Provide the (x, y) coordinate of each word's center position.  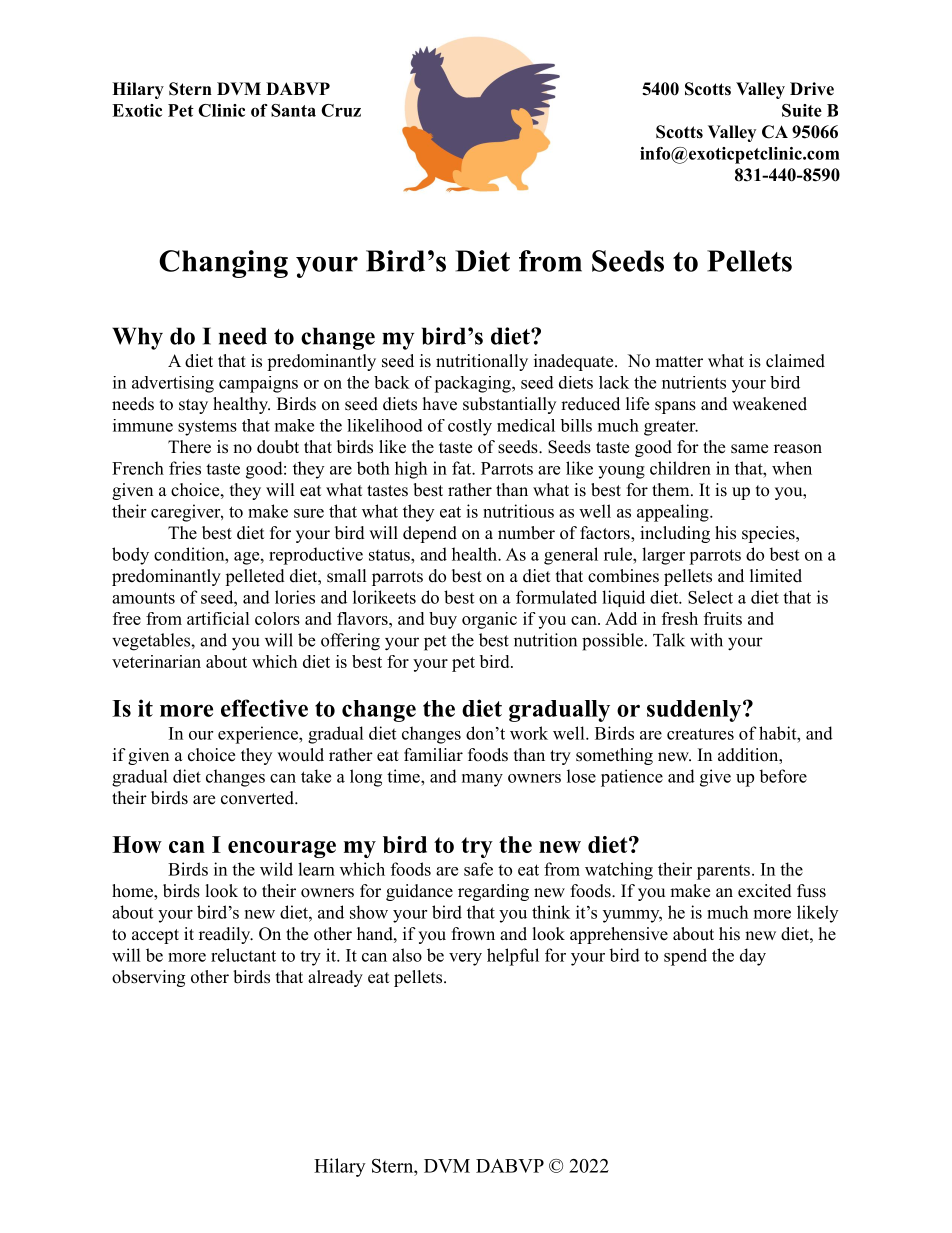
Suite (802, 110)
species (769, 534)
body (130, 556)
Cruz (341, 110)
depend (430, 534)
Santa (293, 110)
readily (226, 935)
